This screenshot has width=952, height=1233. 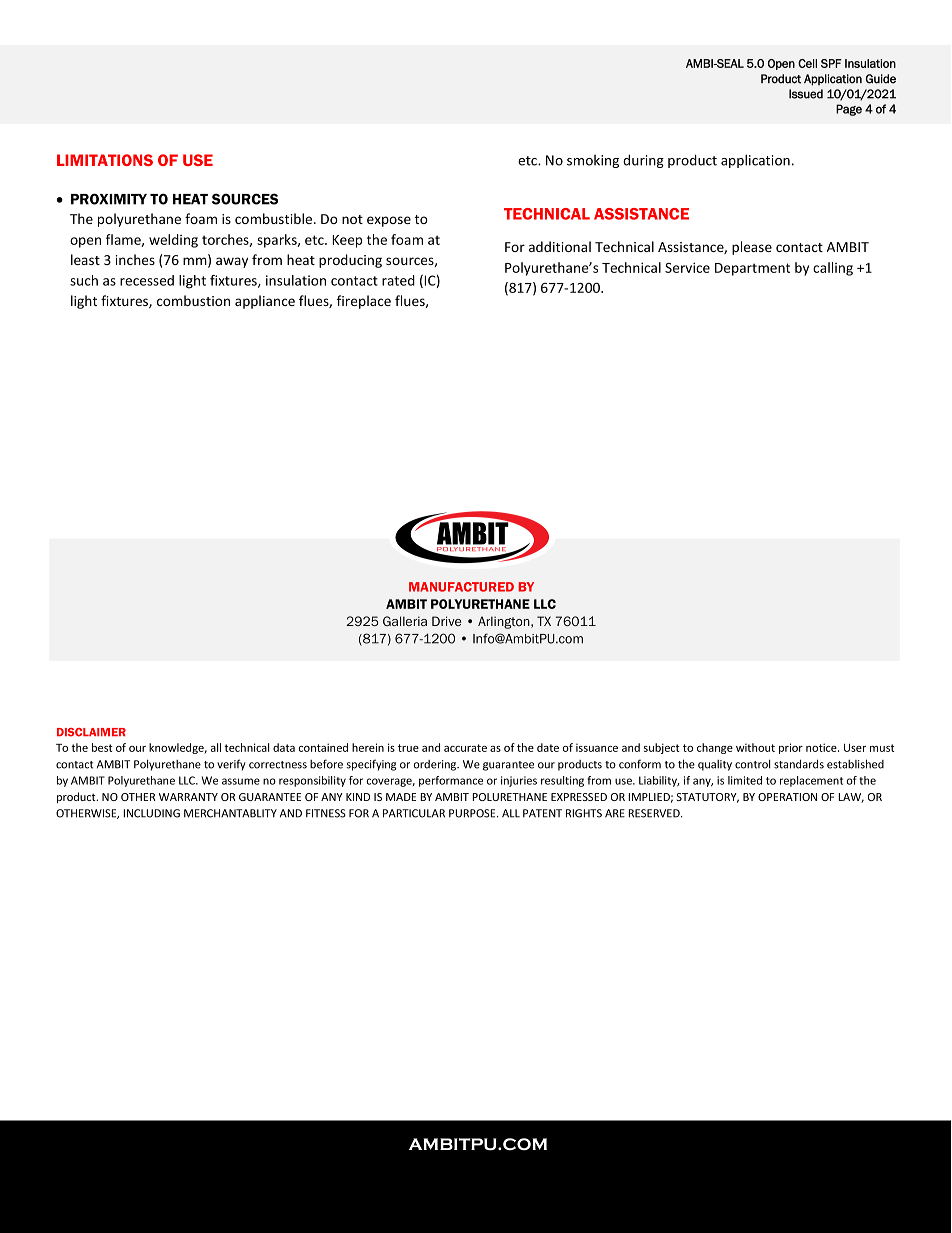 What do you see at coordinates (787, 797) in the screenshot?
I see `OPERATION` at bounding box center [787, 797].
